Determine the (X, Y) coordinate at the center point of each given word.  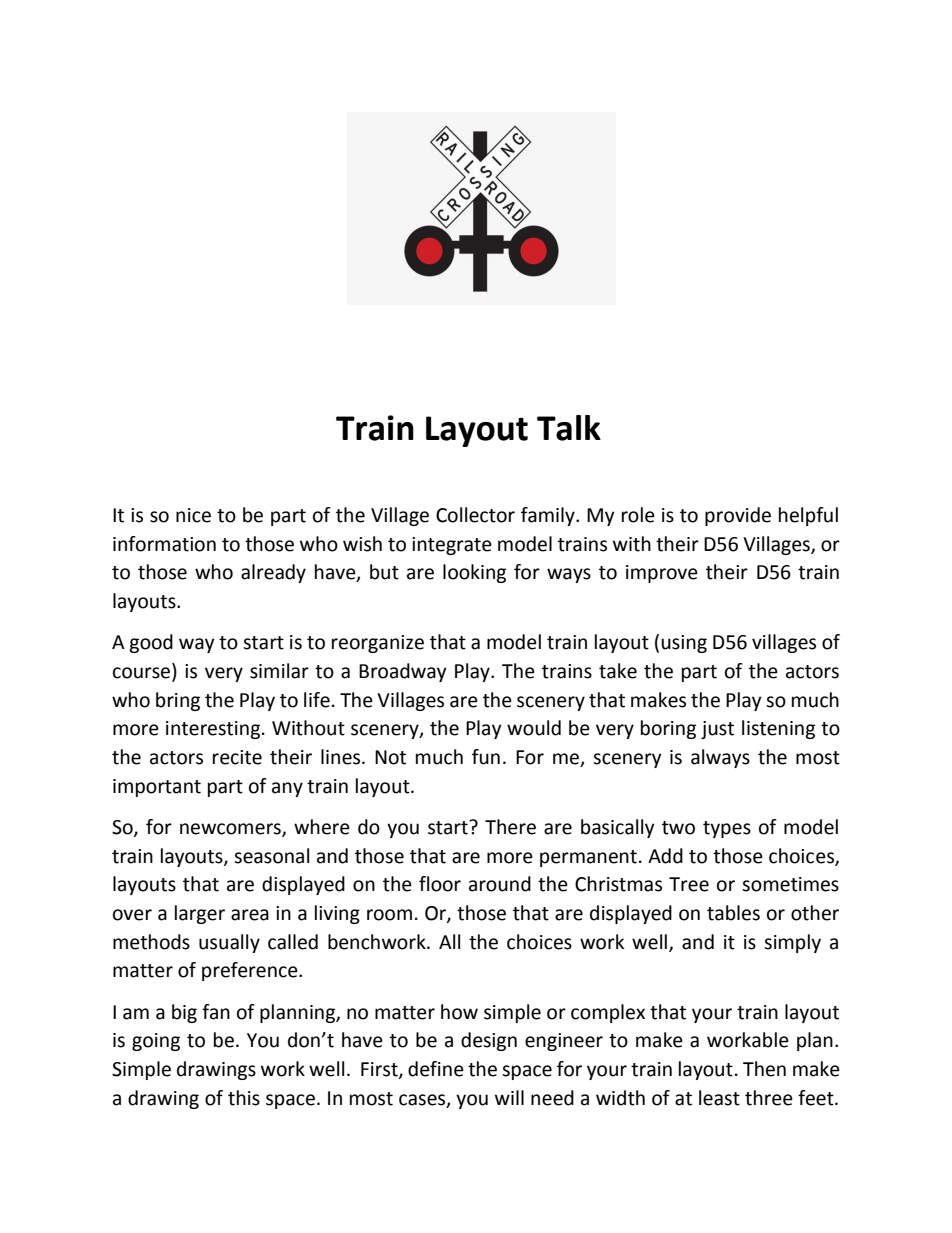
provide (738, 516)
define (436, 1069)
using (684, 644)
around (500, 884)
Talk (569, 428)
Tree (689, 884)
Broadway (403, 672)
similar (279, 671)
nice (193, 515)
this (244, 1098)
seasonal (271, 856)
